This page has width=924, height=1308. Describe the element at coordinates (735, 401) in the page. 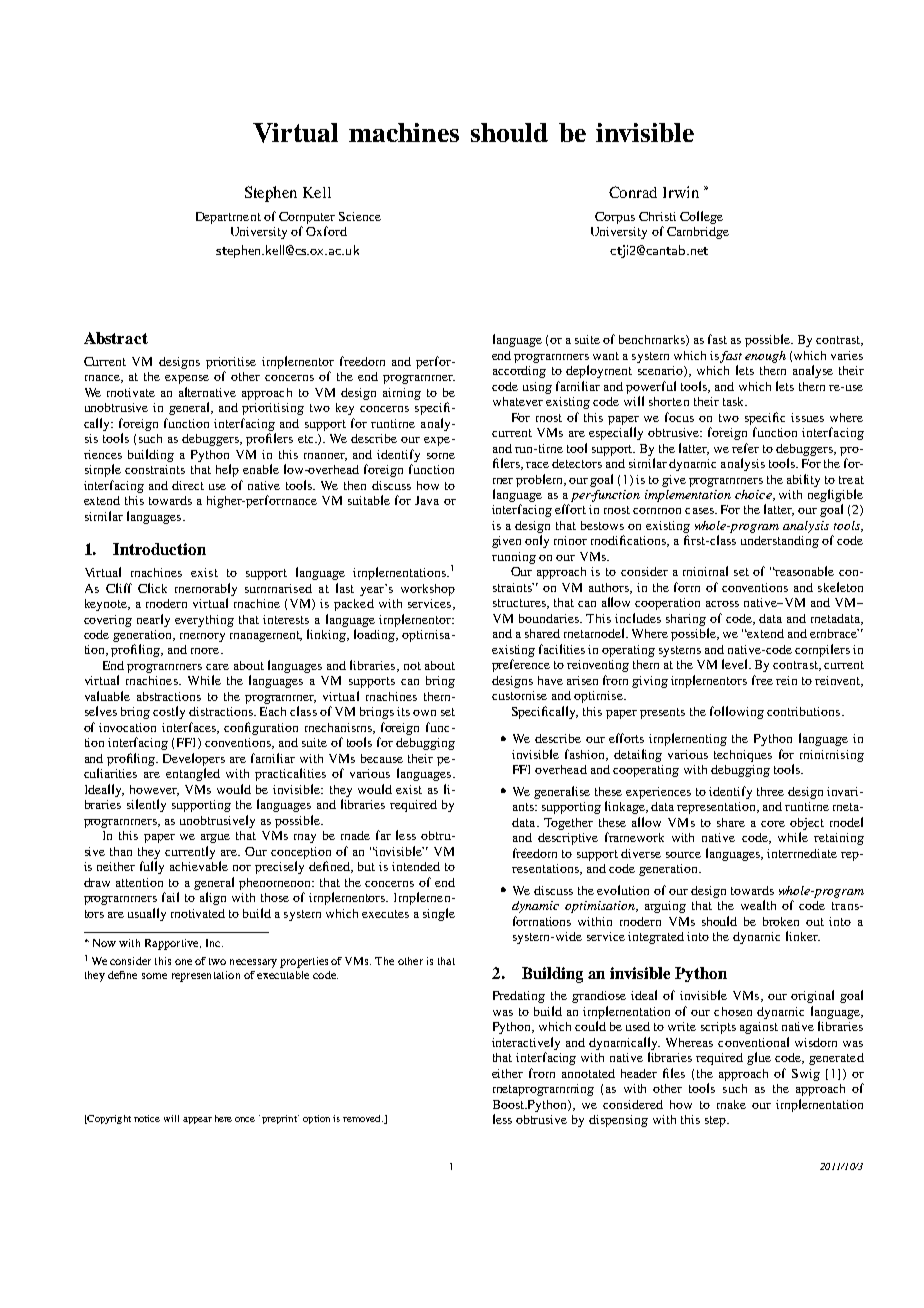

I see `task` at that location.
